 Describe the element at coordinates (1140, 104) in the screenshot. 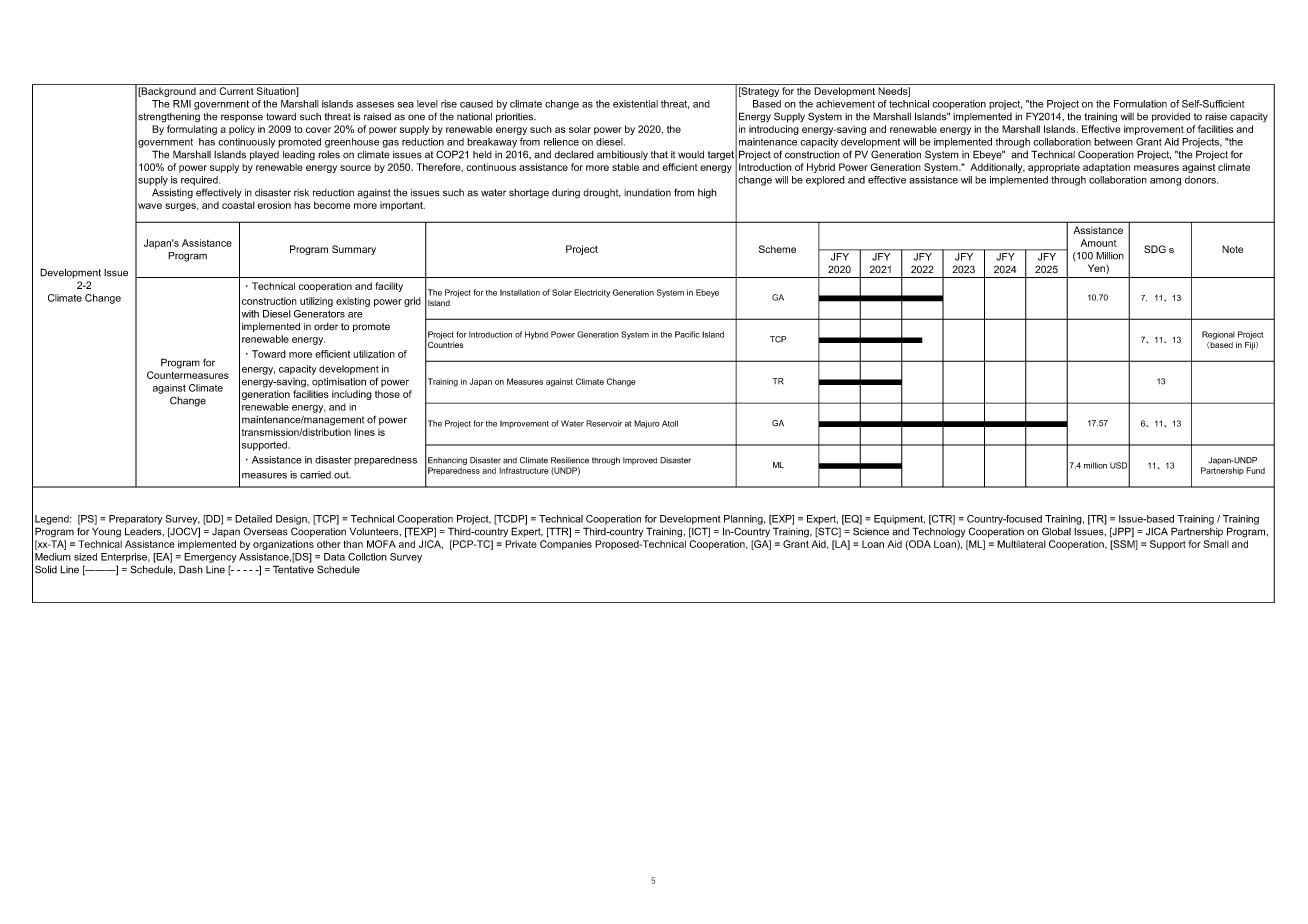

I see `Formulation` at that location.
